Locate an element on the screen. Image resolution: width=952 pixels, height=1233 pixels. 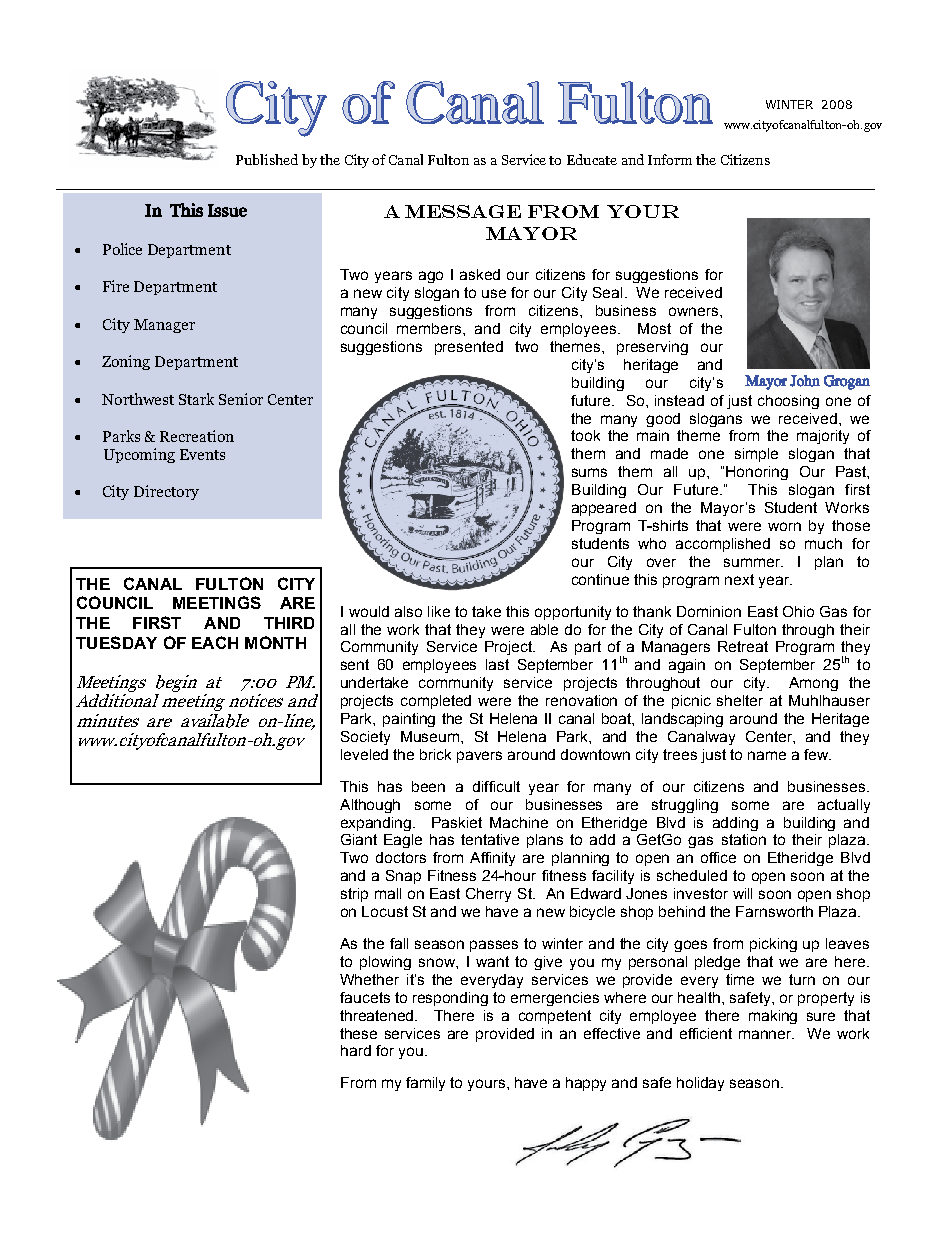
hard is located at coordinates (356, 1050).
